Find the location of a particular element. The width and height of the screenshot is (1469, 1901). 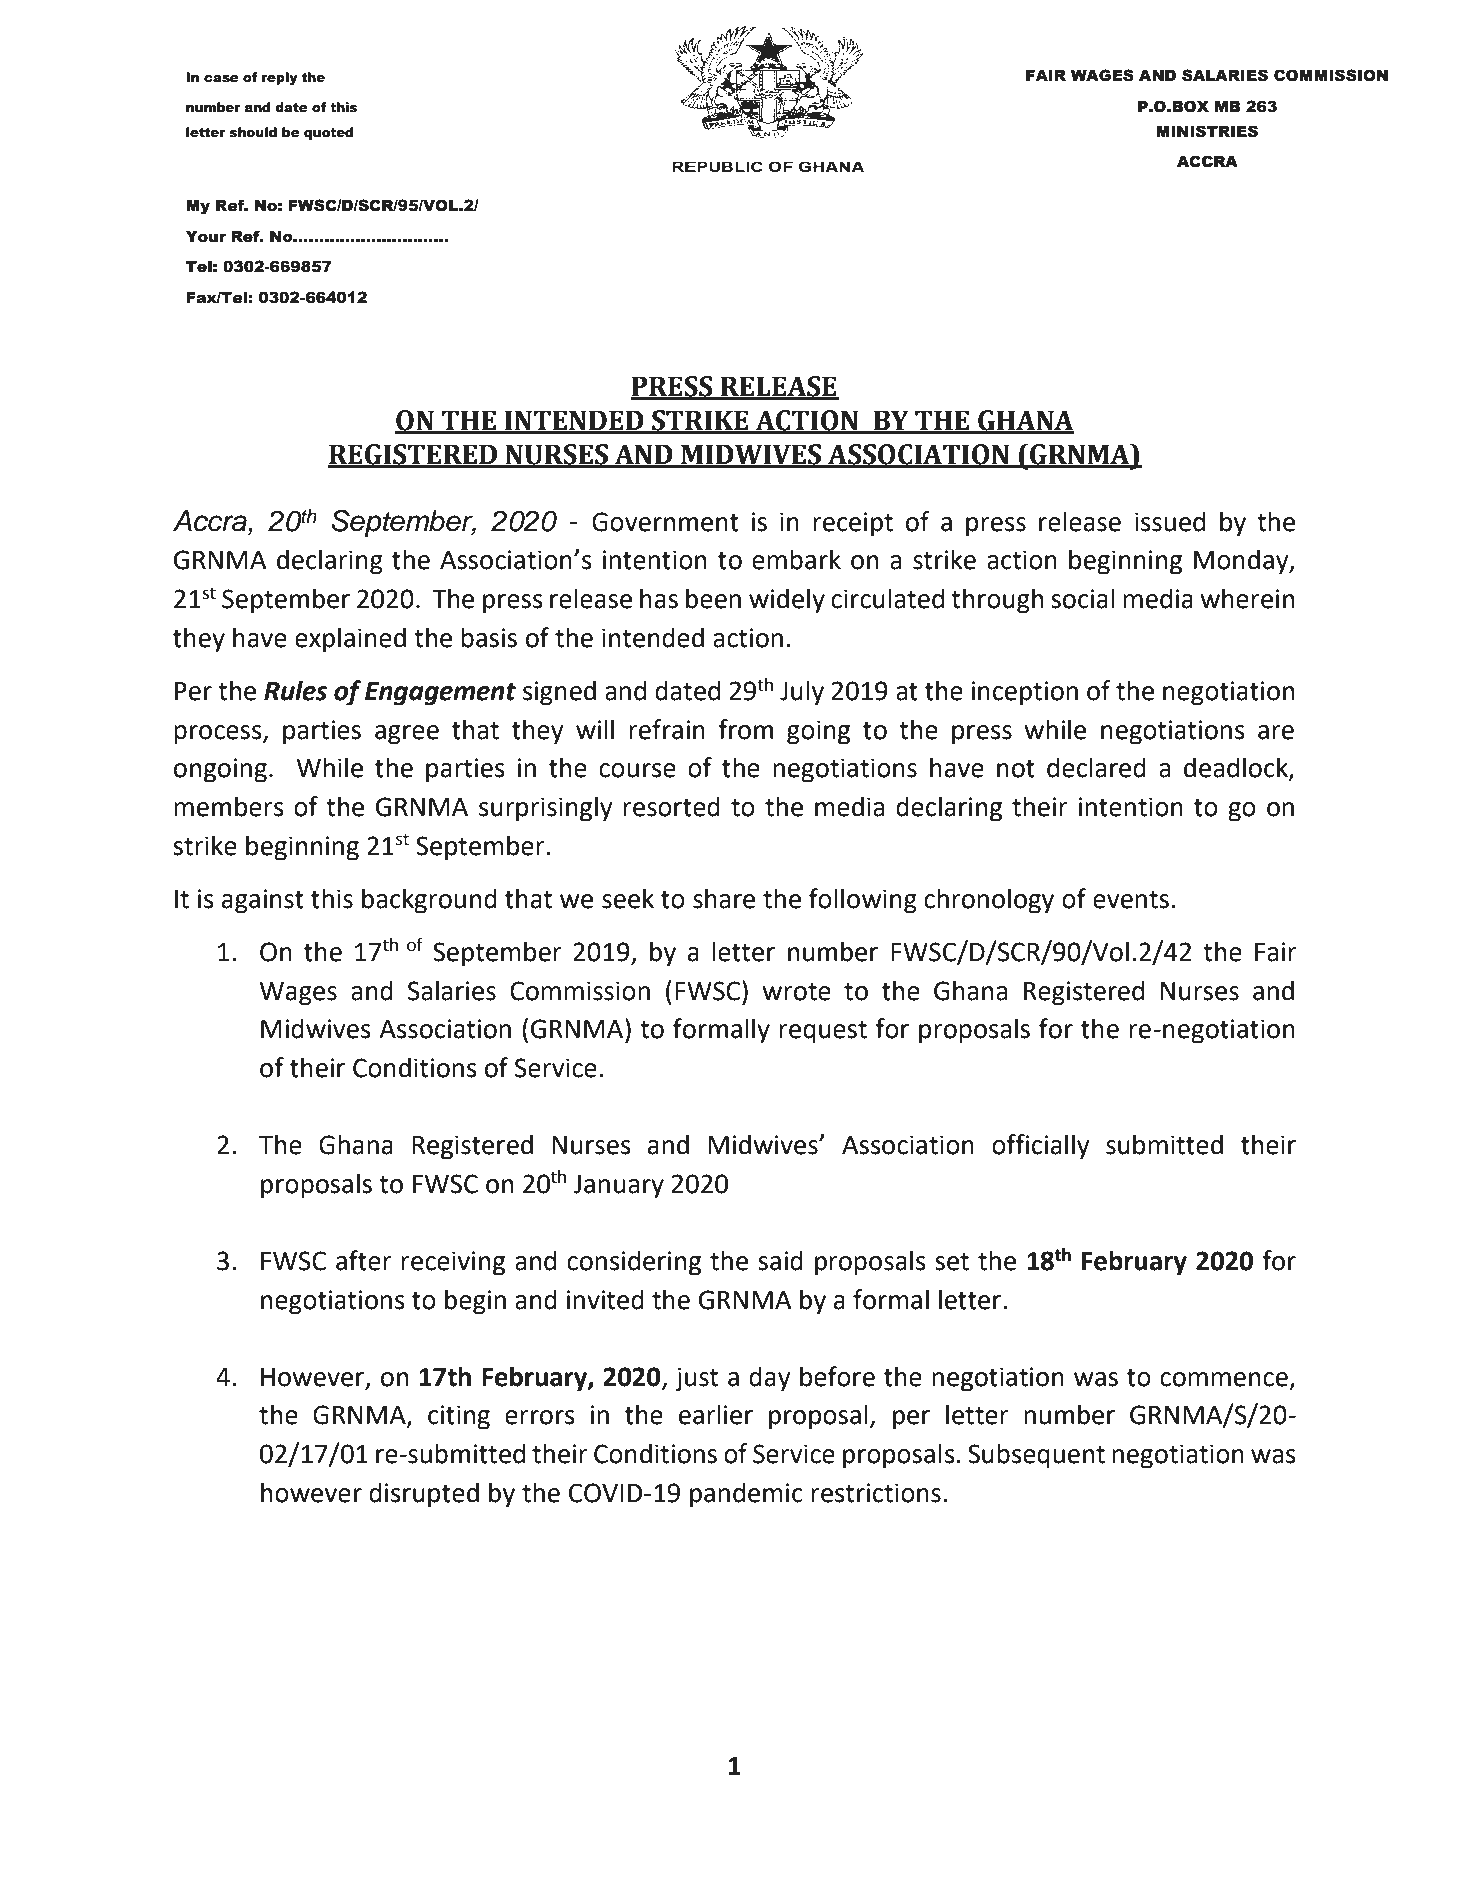

events is located at coordinates (1131, 900).
